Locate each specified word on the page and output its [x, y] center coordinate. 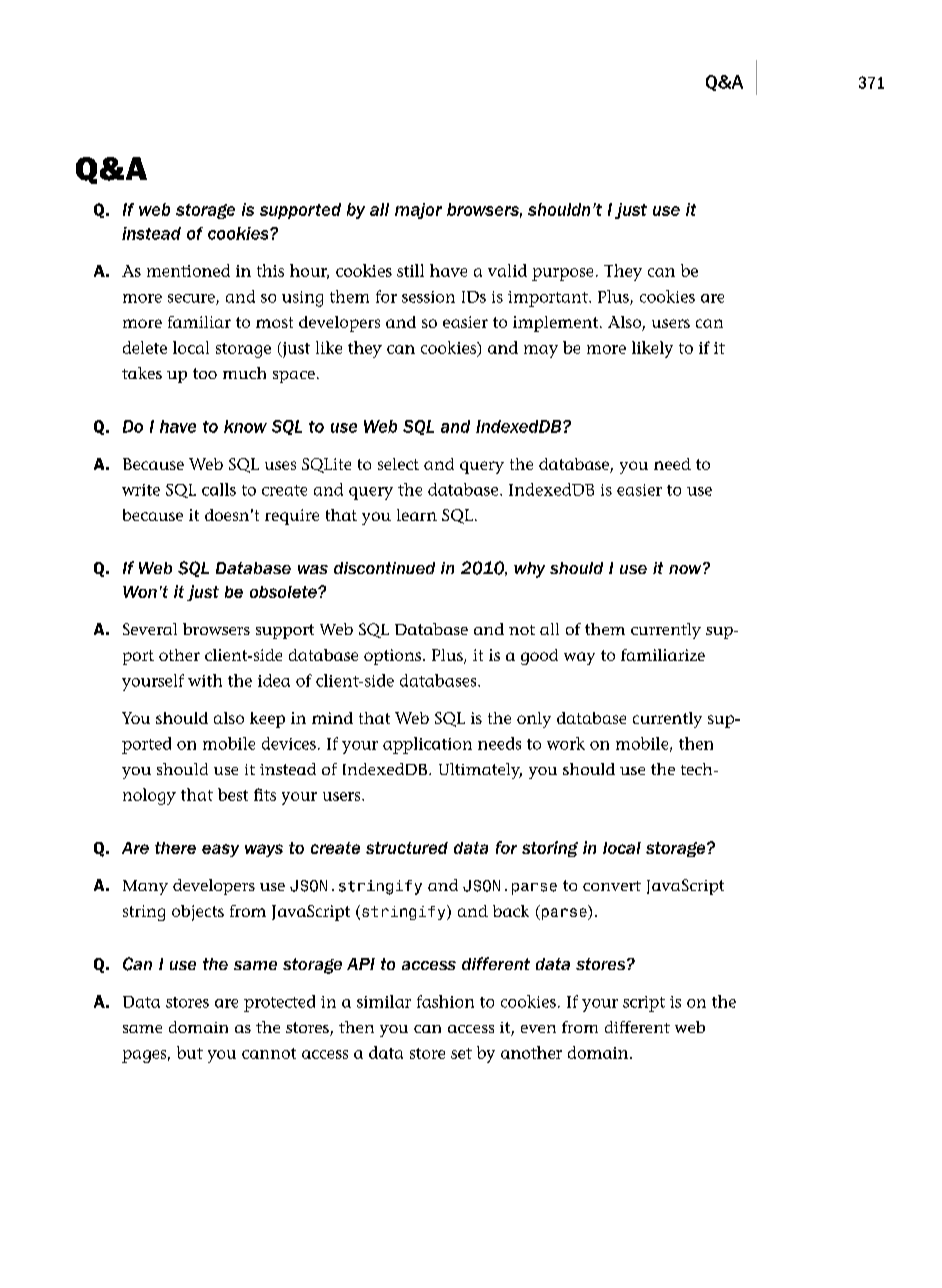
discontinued [384, 568]
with [205, 680]
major [418, 211]
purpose [562, 274]
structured [407, 848]
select [398, 464]
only [534, 720]
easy [220, 850]
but [190, 1052]
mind [332, 718]
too [205, 373]
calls [219, 489]
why [529, 570]
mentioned [188, 270]
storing [550, 849]
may [541, 351]
